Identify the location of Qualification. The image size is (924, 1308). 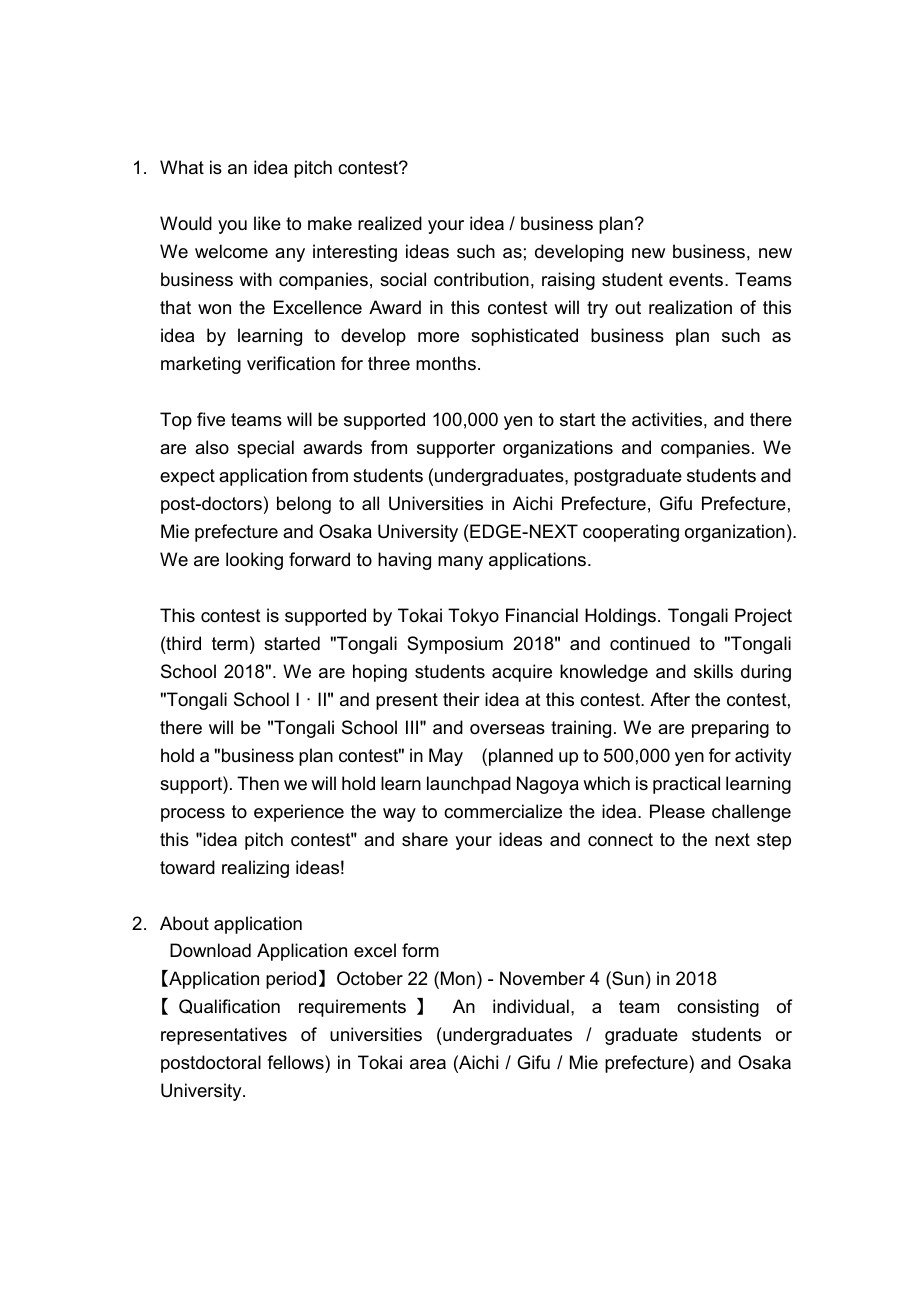
(229, 1006).
